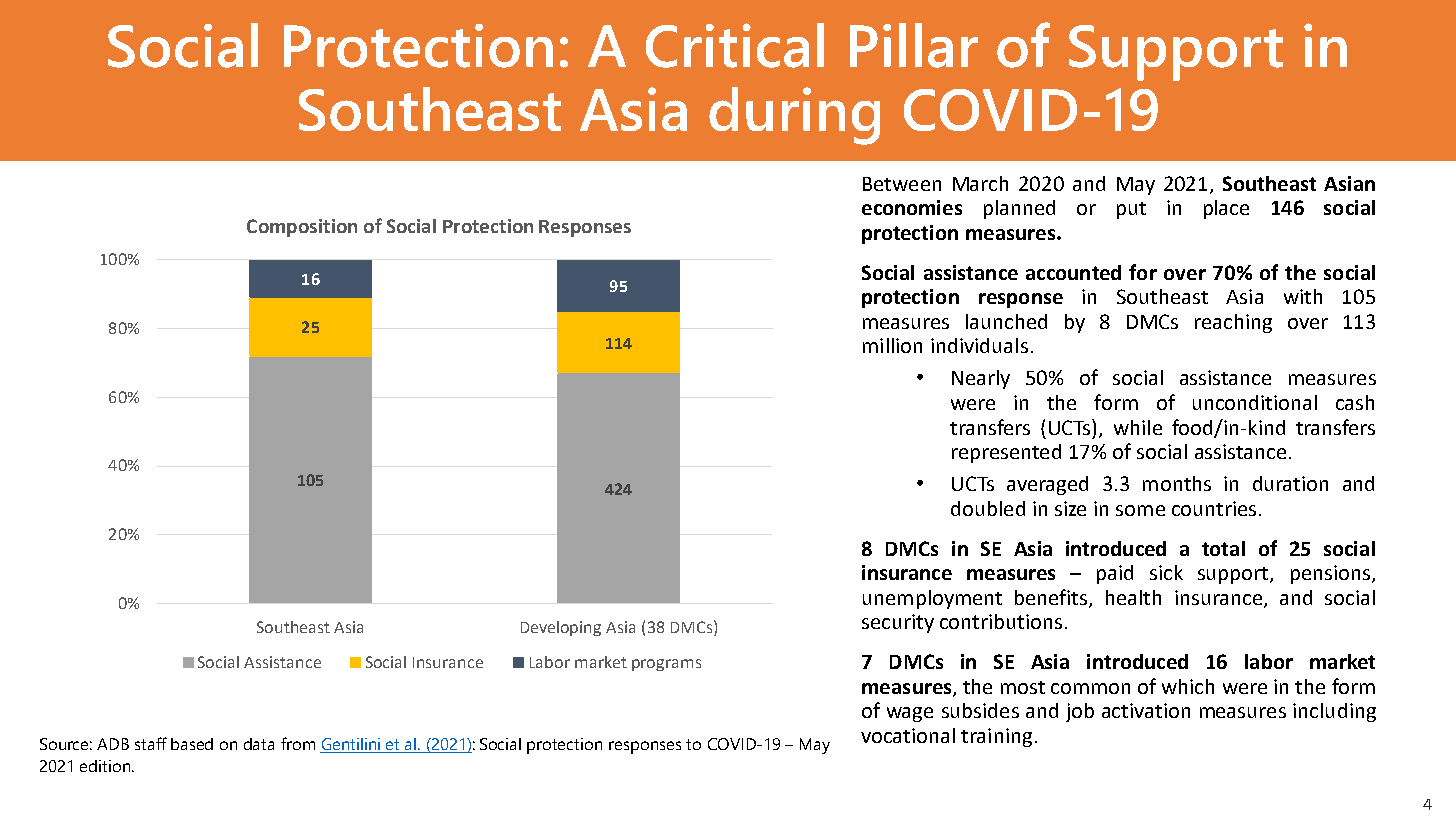 This page has width=1456, height=819. Describe the element at coordinates (794, 116) in the page. I see `during` at that location.
